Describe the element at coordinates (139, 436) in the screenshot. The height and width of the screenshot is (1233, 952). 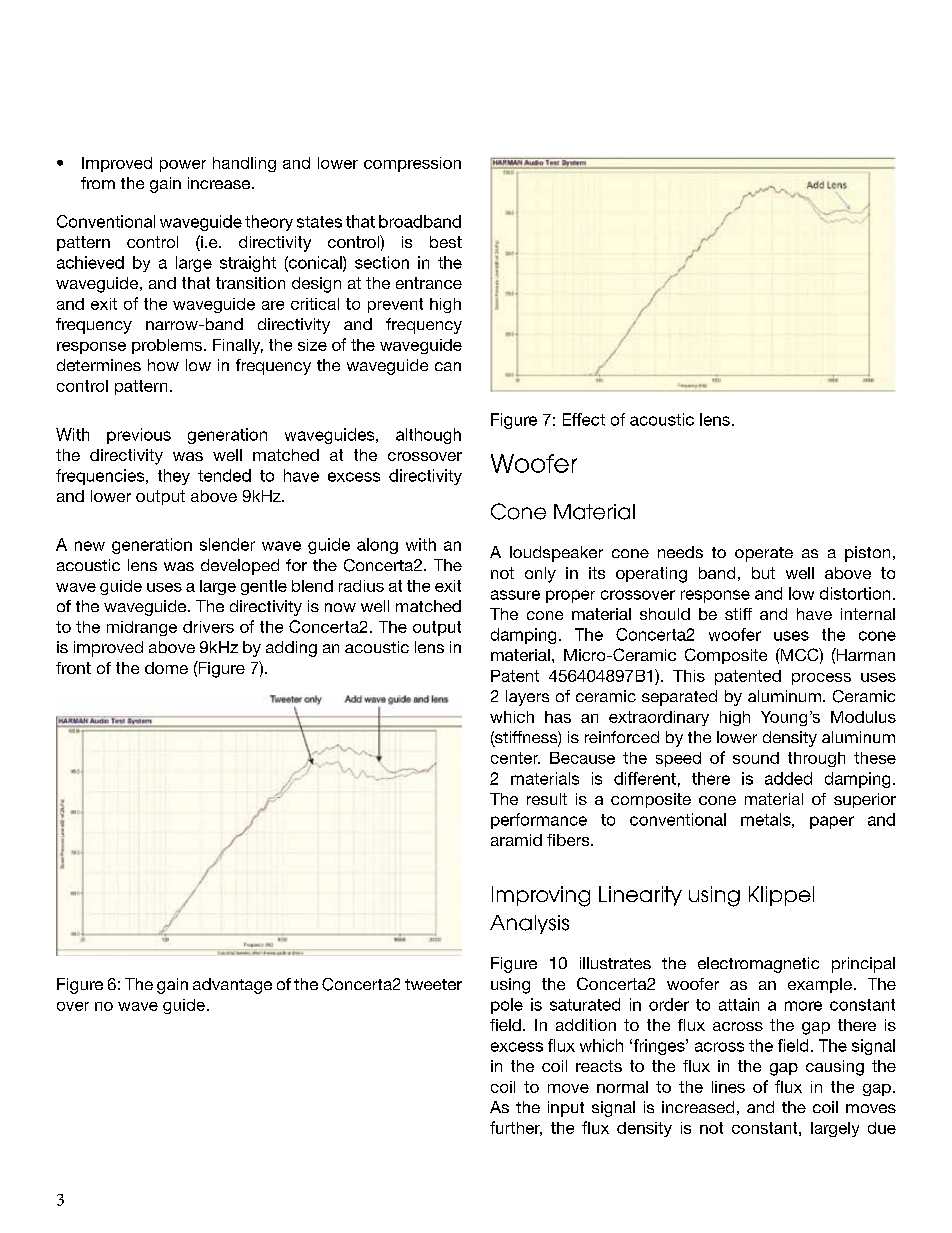
I see `previous` at that location.
